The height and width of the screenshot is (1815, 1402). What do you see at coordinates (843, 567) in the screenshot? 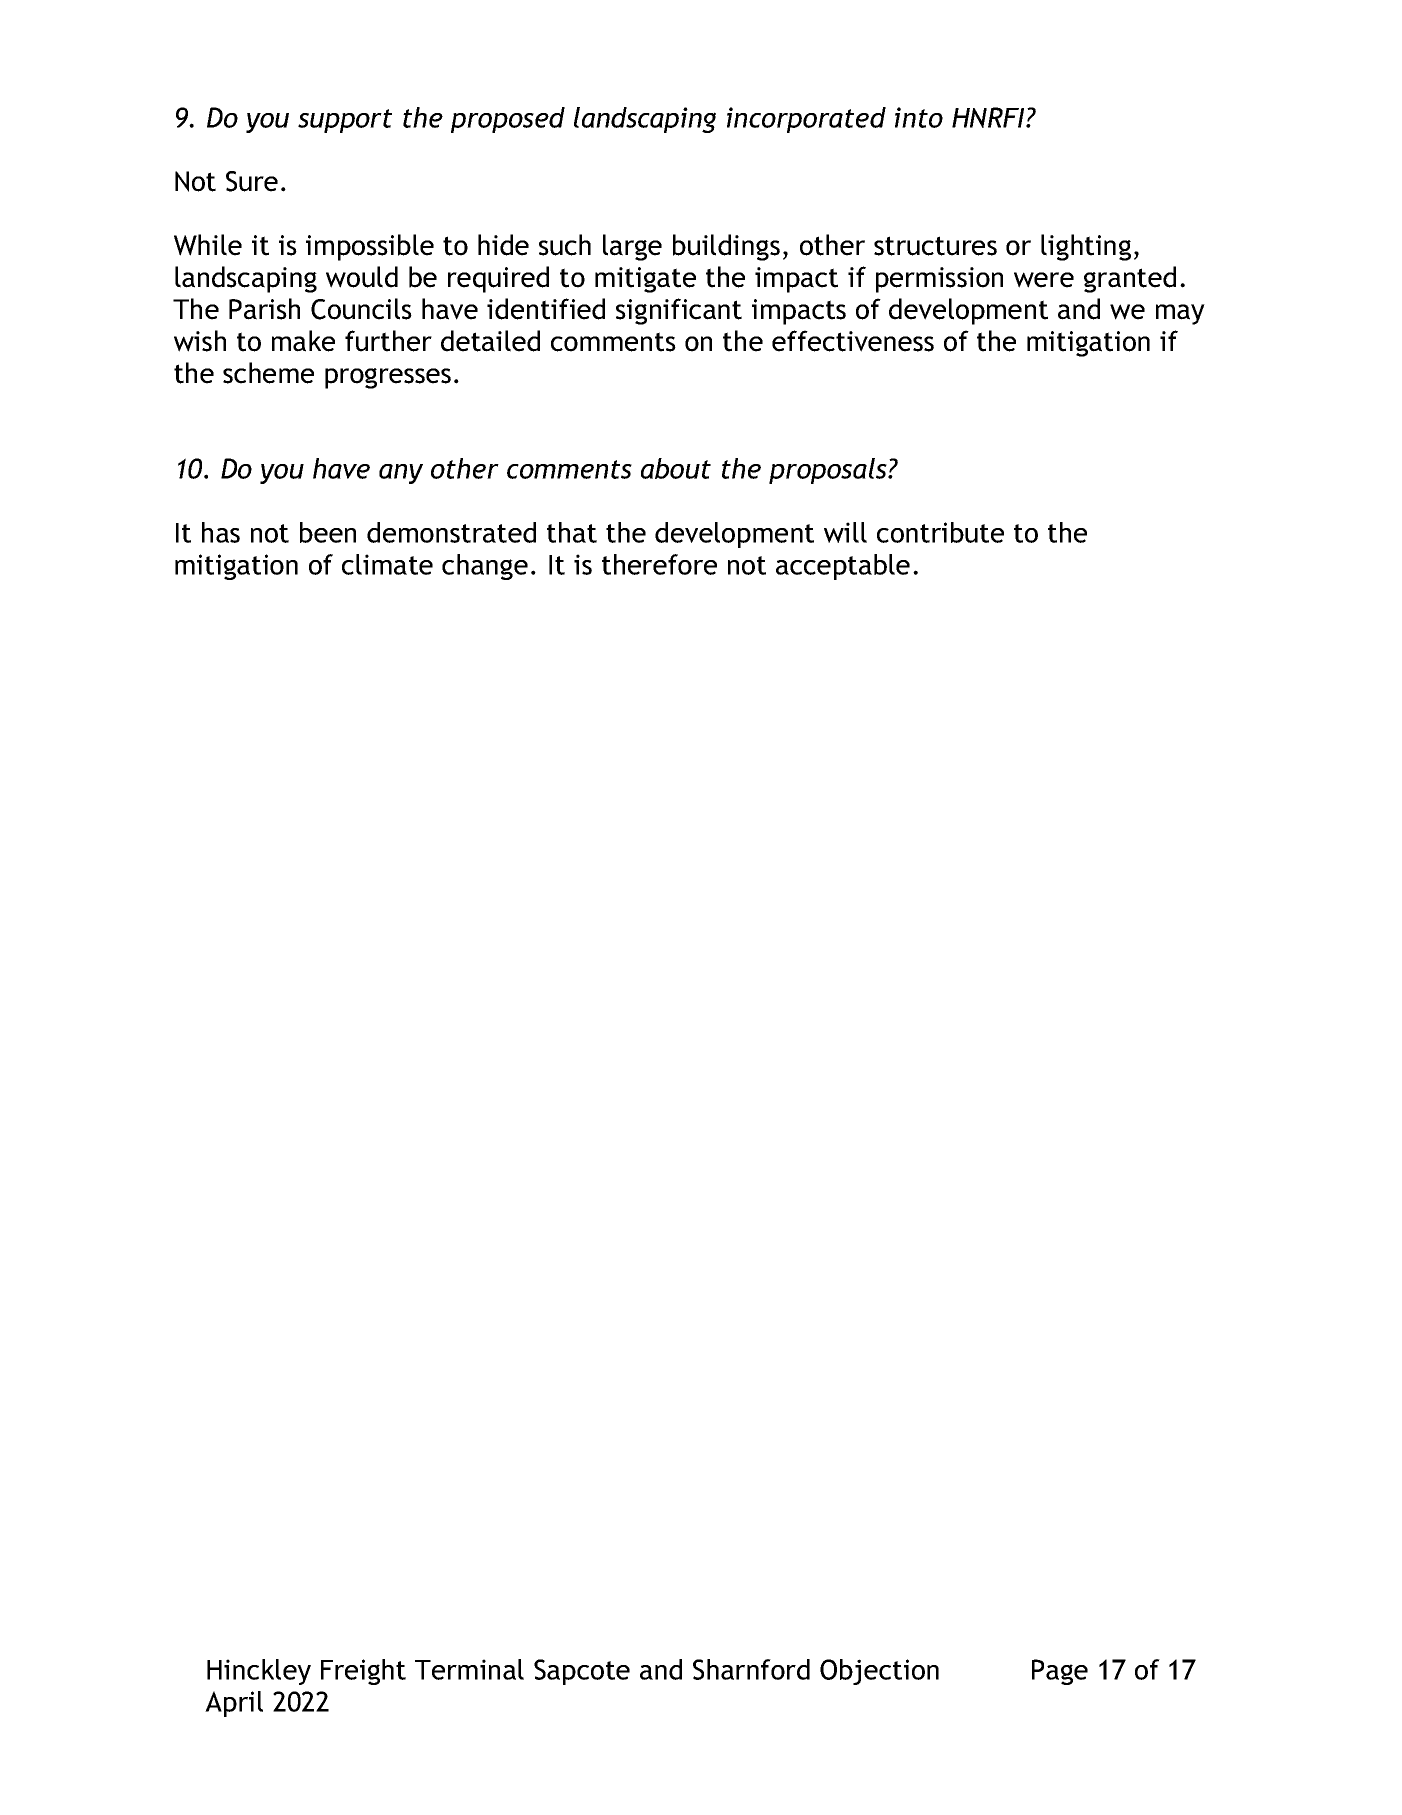
I see `acceptable` at bounding box center [843, 567].
